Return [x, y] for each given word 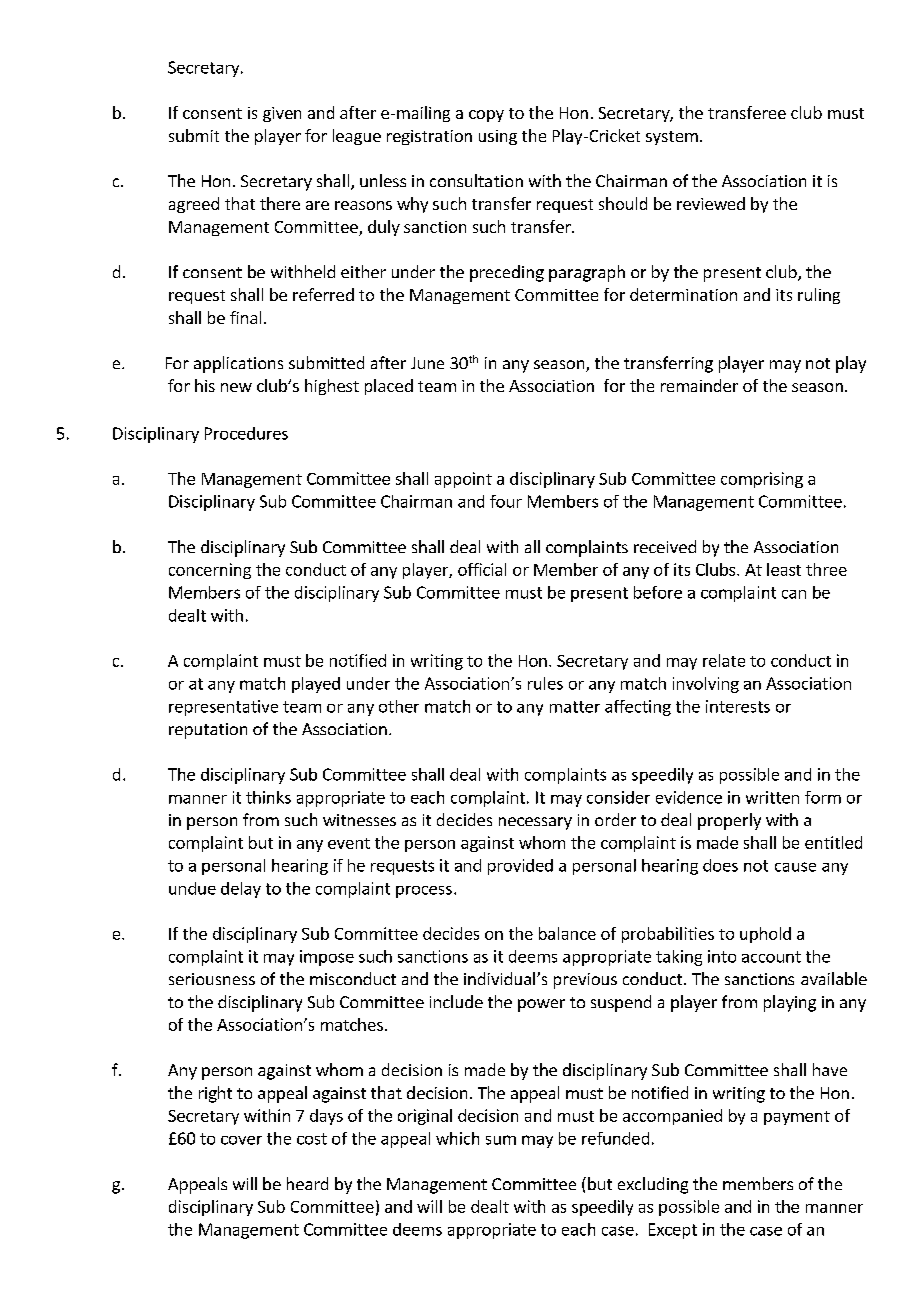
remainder [699, 385]
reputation [208, 731]
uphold [765, 935]
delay [241, 890]
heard [307, 1183]
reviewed [711, 203]
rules [545, 683]
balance [567, 933]
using [498, 137]
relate [724, 660]
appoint [463, 480]
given [282, 114]
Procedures [246, 433]
